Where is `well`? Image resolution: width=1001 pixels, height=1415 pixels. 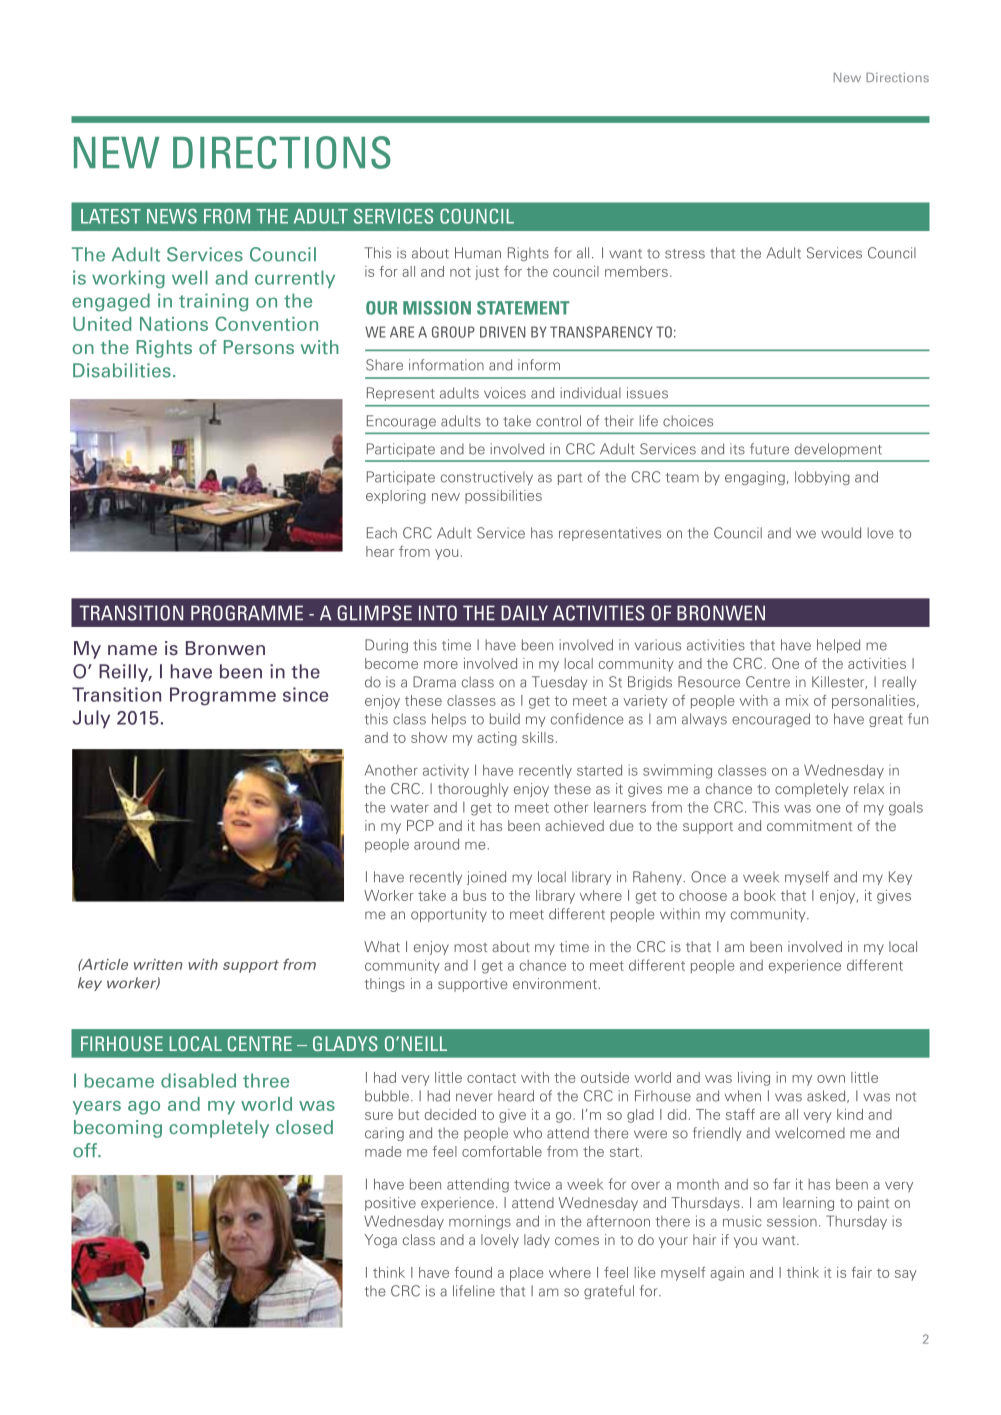
well is located at coordinates (190, 277).
